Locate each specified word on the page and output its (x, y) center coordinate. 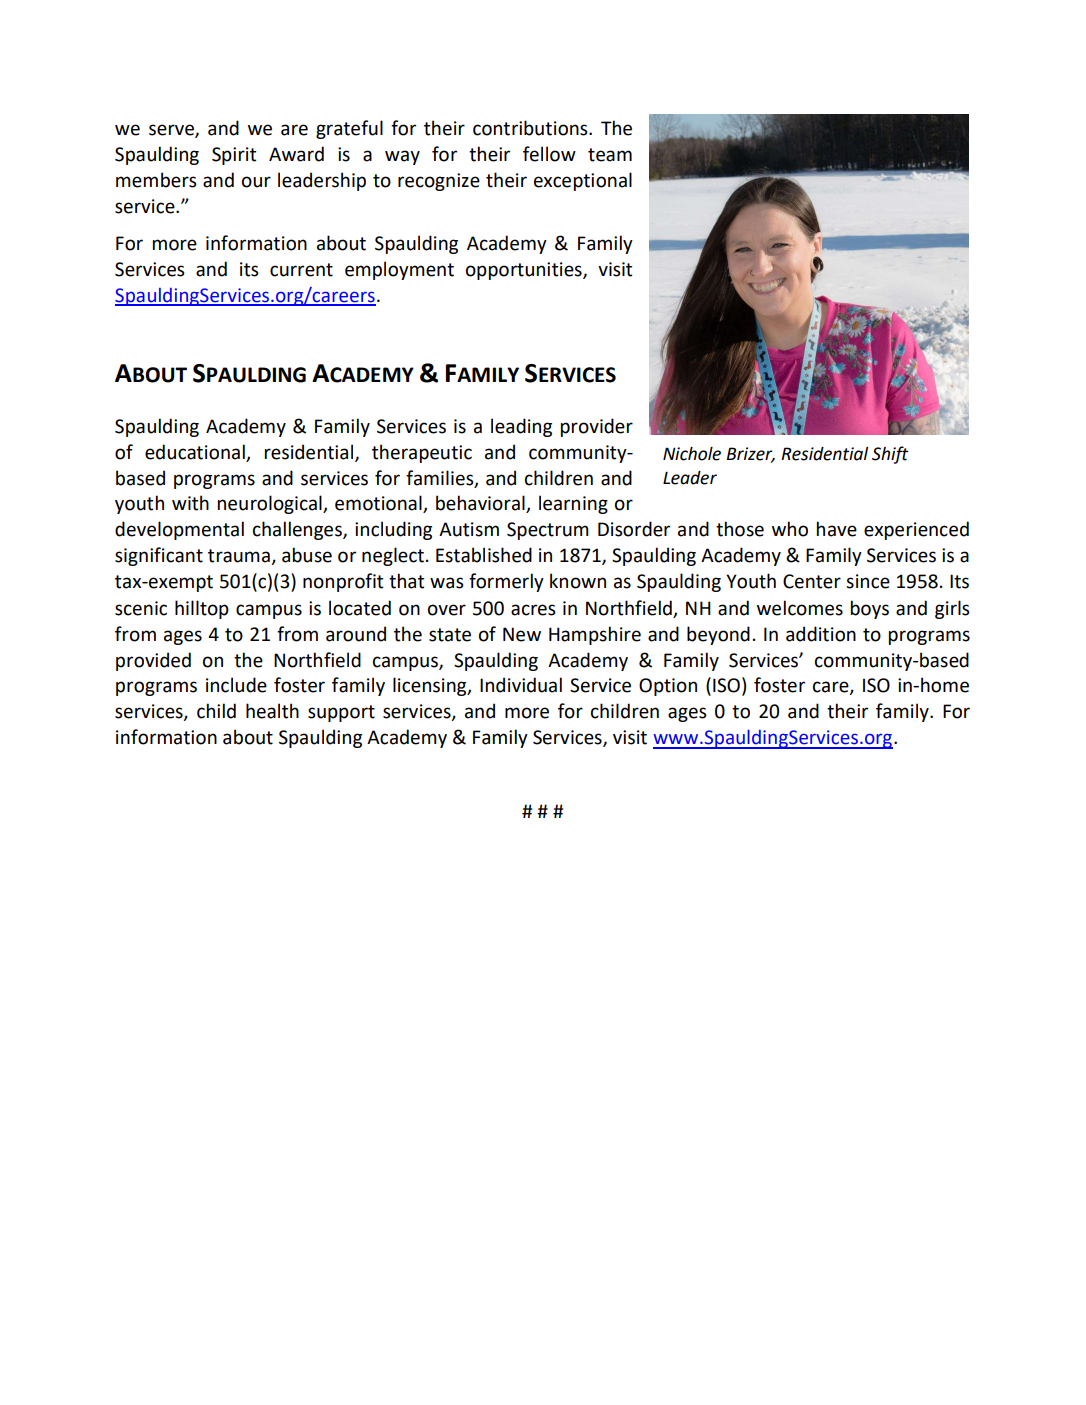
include (236, 685)
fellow (549, 154)
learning (573, 504)
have (837, 529)
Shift (890, 455)
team (610, 155)
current (301, 270)
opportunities (525, 271)
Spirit (234, 156)
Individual (521, 685)
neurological (271, 504)
